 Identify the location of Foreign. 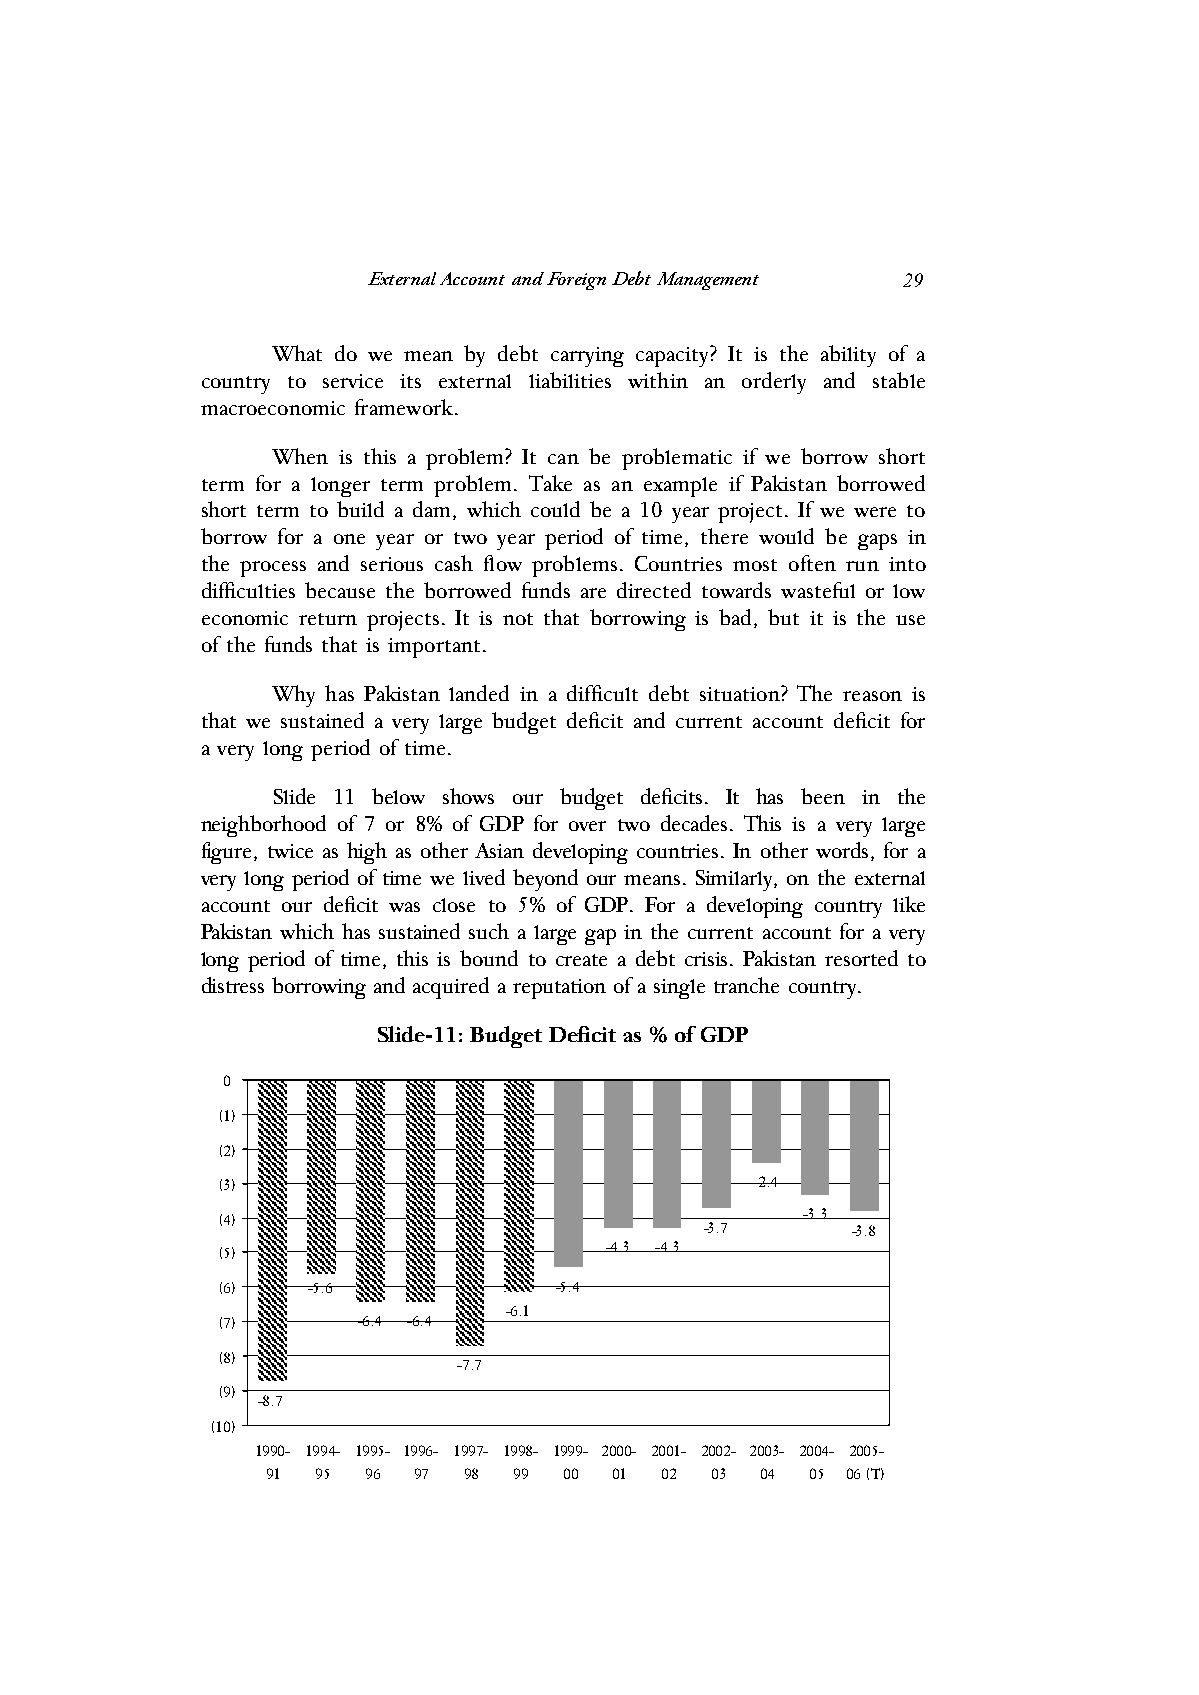
(576, 281).
